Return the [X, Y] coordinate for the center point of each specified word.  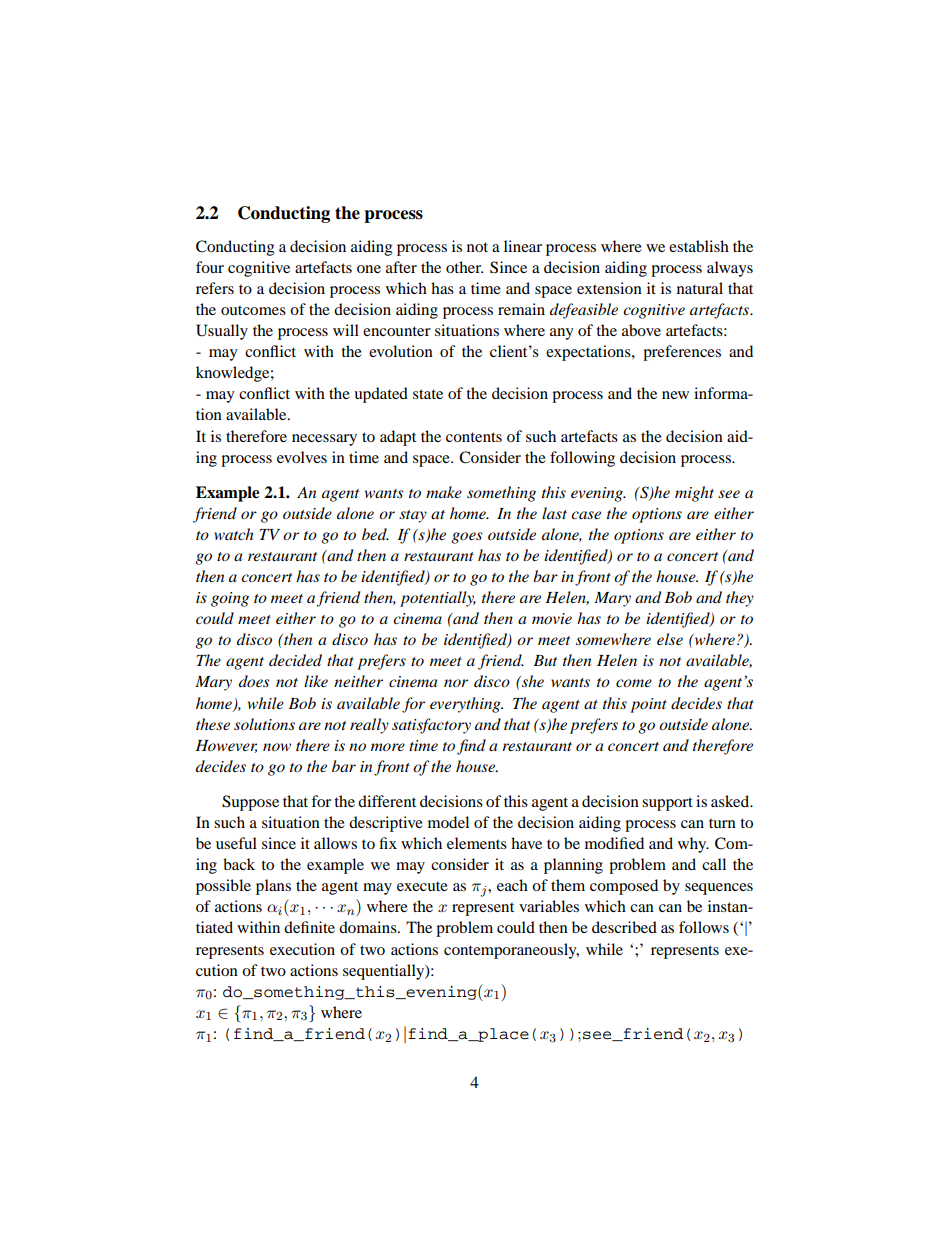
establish [699, 246]
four [210, 267]
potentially [438, 599]
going [230, 599]
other [464, 267]
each [512, 885]
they [740, 599]
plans [273, 887]
